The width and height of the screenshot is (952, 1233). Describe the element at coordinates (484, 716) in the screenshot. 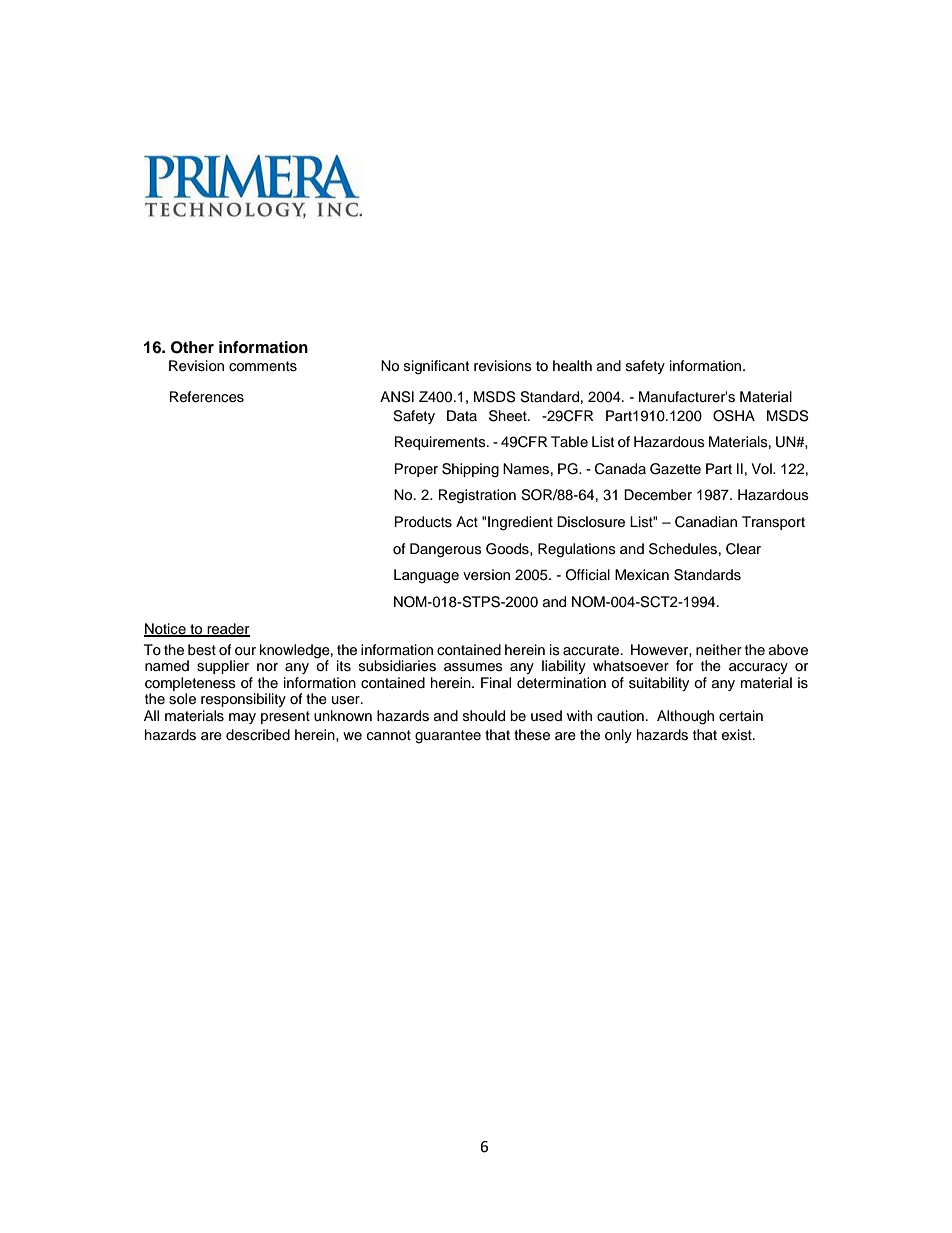

I see `should` at that location.
